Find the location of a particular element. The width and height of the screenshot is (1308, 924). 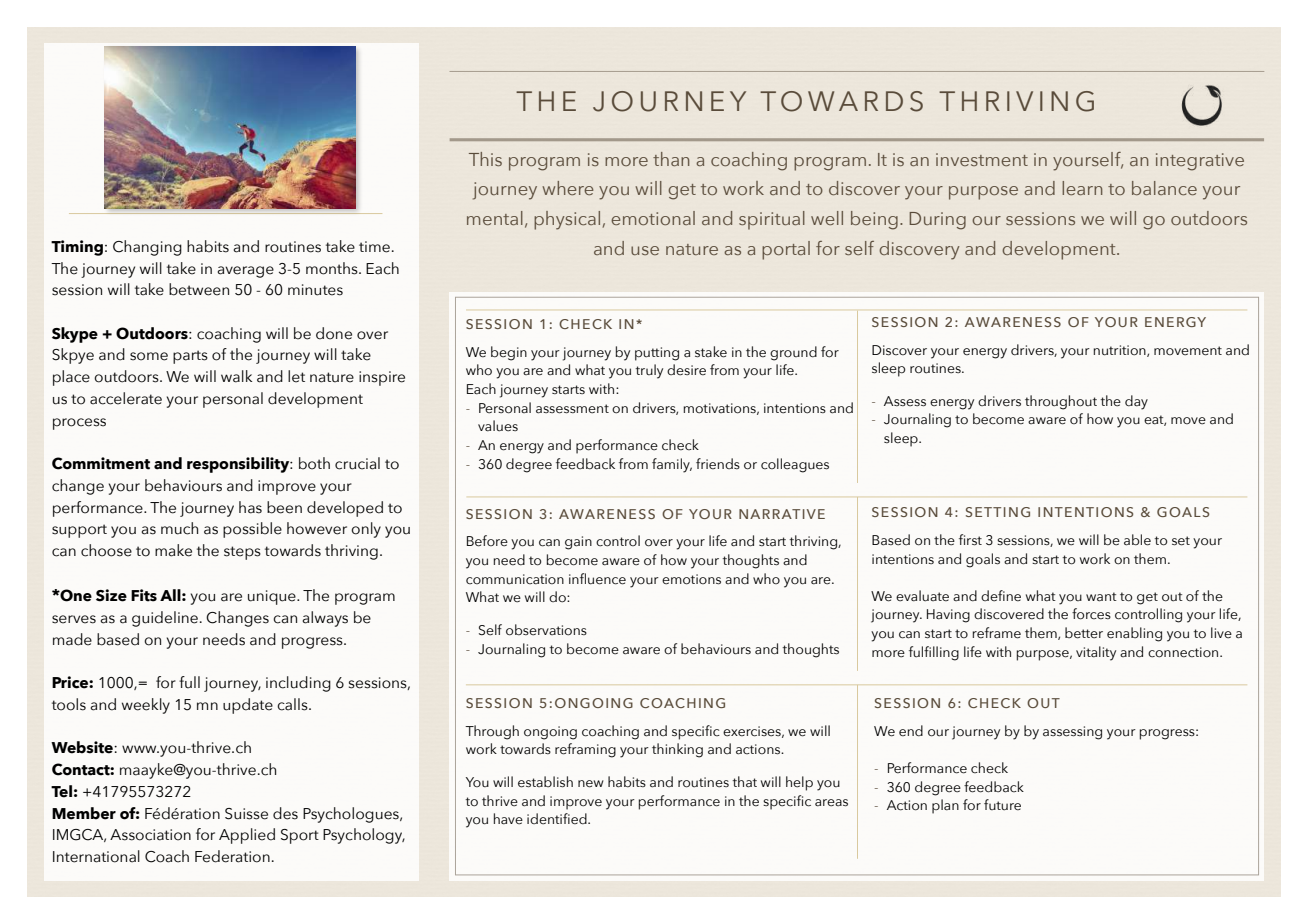

Applied is located at coordinates (247, 836).
